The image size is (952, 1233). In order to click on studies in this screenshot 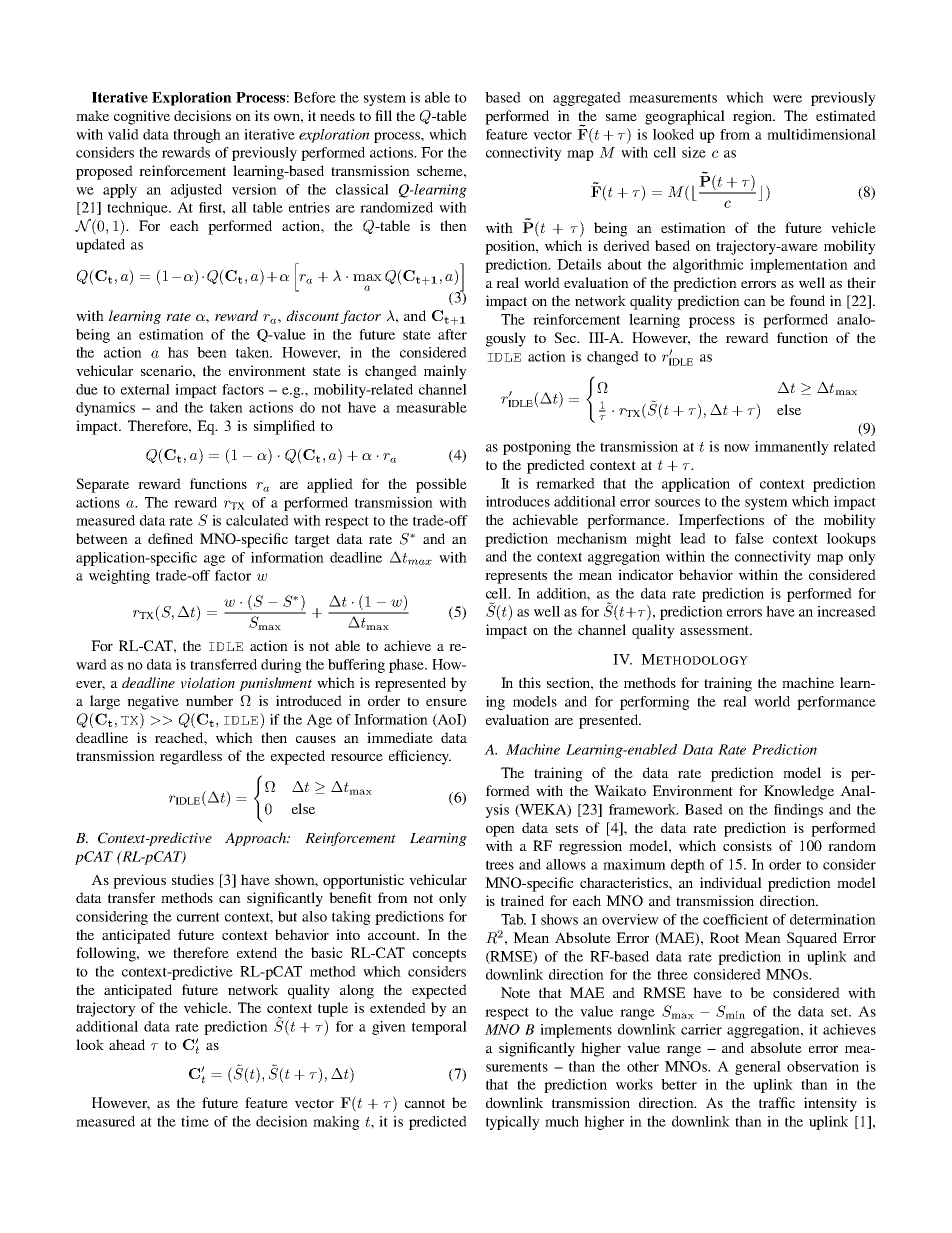, I will do `click(193, 879)`.
